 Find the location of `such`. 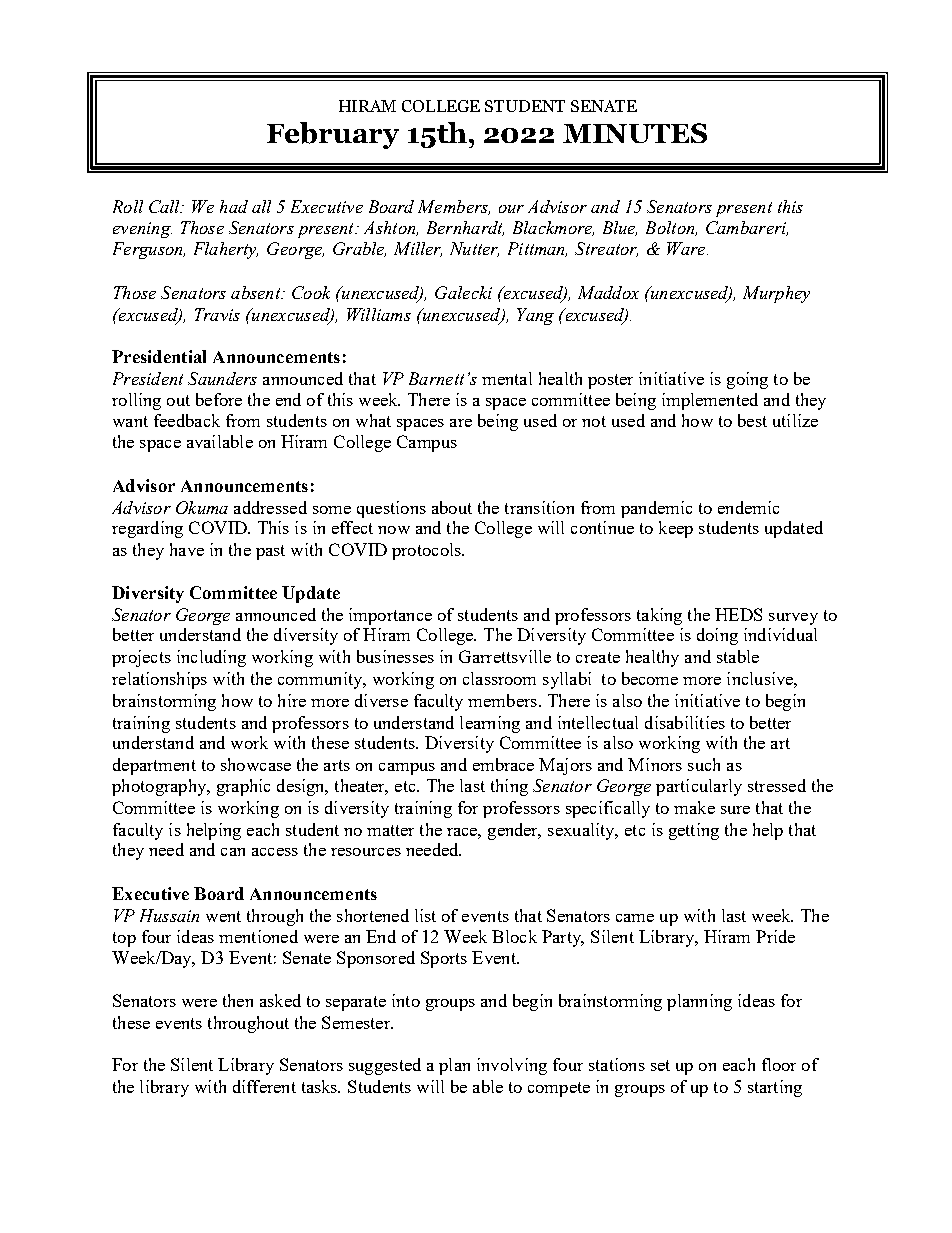

such is located at coordinates (704, 764).
